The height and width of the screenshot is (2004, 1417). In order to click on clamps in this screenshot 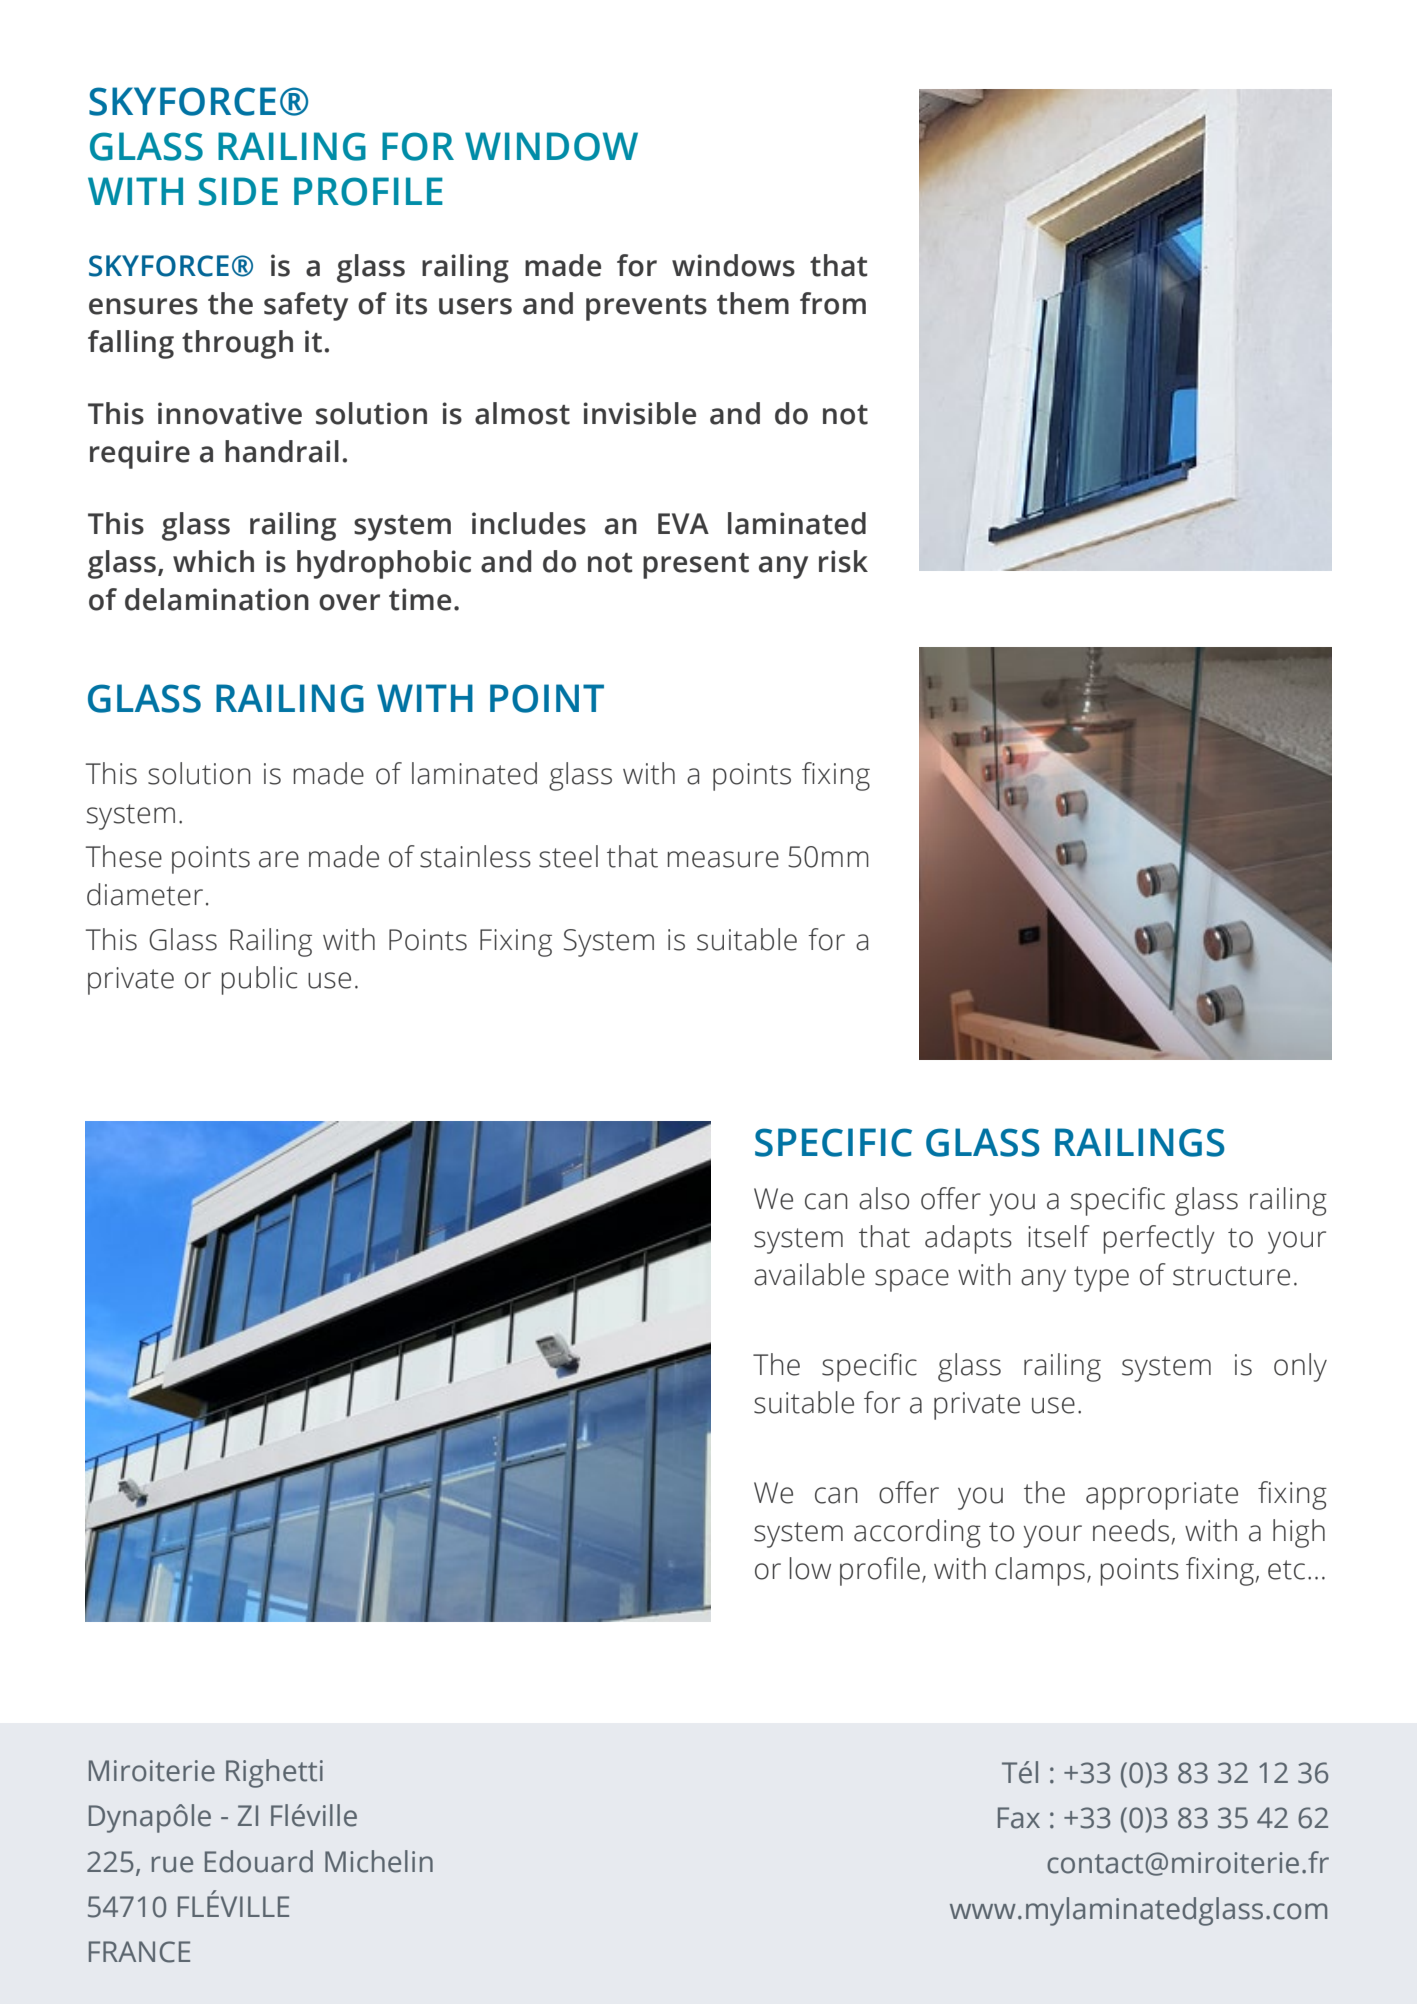, I will do `click(1040, 1571)`.
